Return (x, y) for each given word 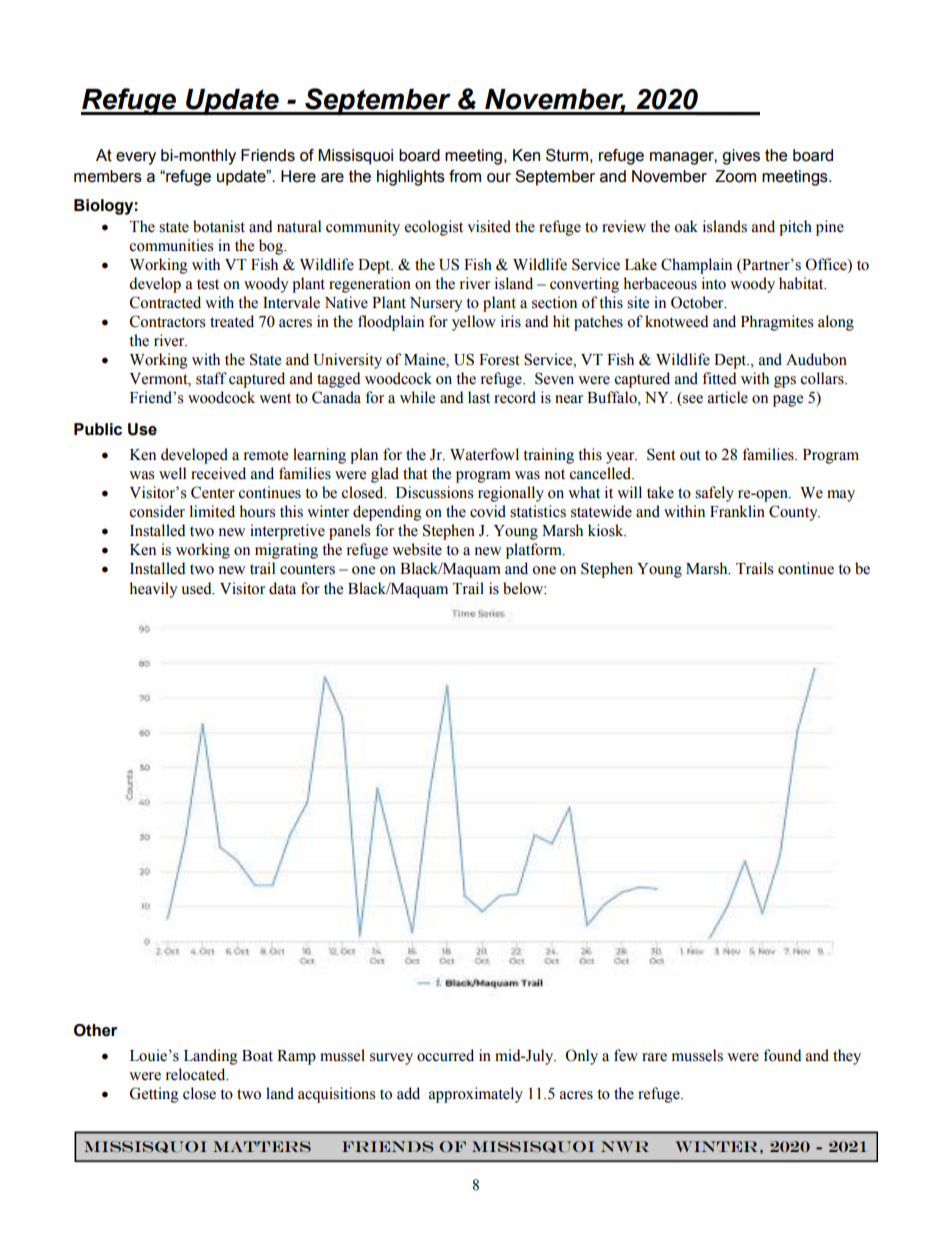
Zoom (735, 176)
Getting (154, 1095)
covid (488, 511)
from (465, 176)
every (136, 158)
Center (213, 492)
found (782, 1055)
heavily (153, 590)
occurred (445, 1055)
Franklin (737, 511)
